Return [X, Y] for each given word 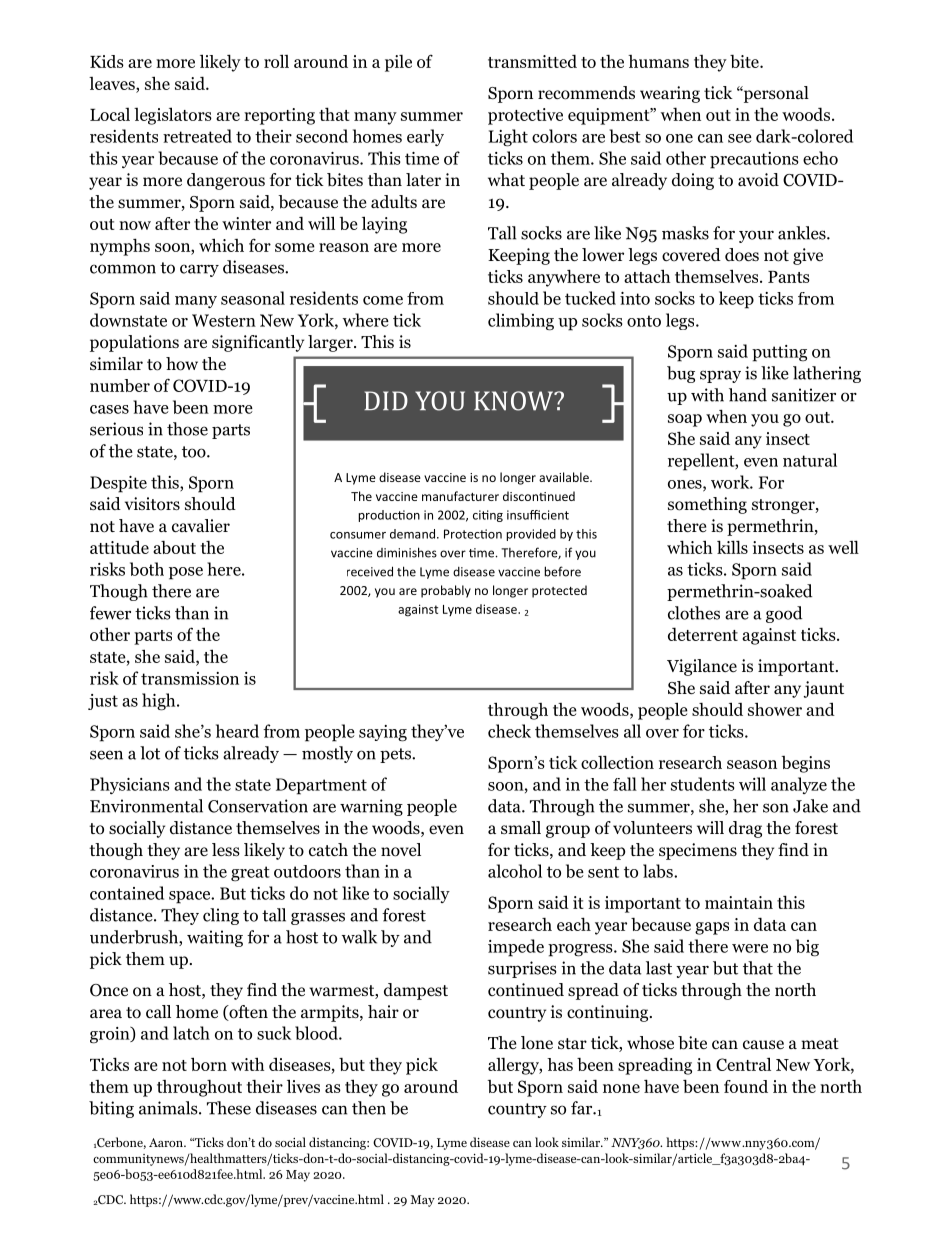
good [784, 614]
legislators [173, 116]
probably [446, 591]
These [229, 1108]
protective [525, 116]
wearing [670, 94]
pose [186, 573]
